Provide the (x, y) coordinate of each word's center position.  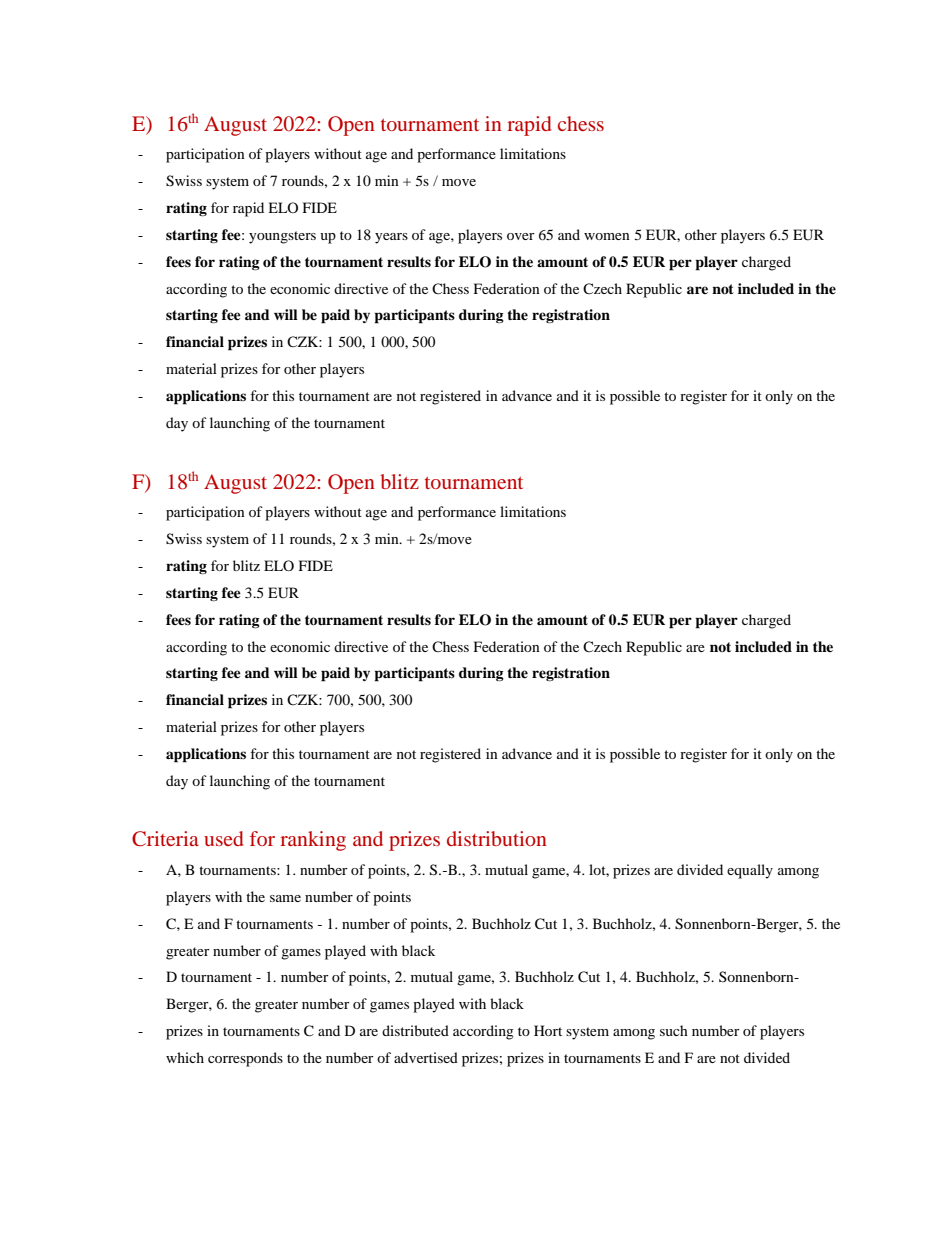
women (607, 236)
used (223, 838)
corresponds (245, 1059)
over (521, 236)
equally (750, 871)
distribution (497, 838)
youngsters (282, 237)
